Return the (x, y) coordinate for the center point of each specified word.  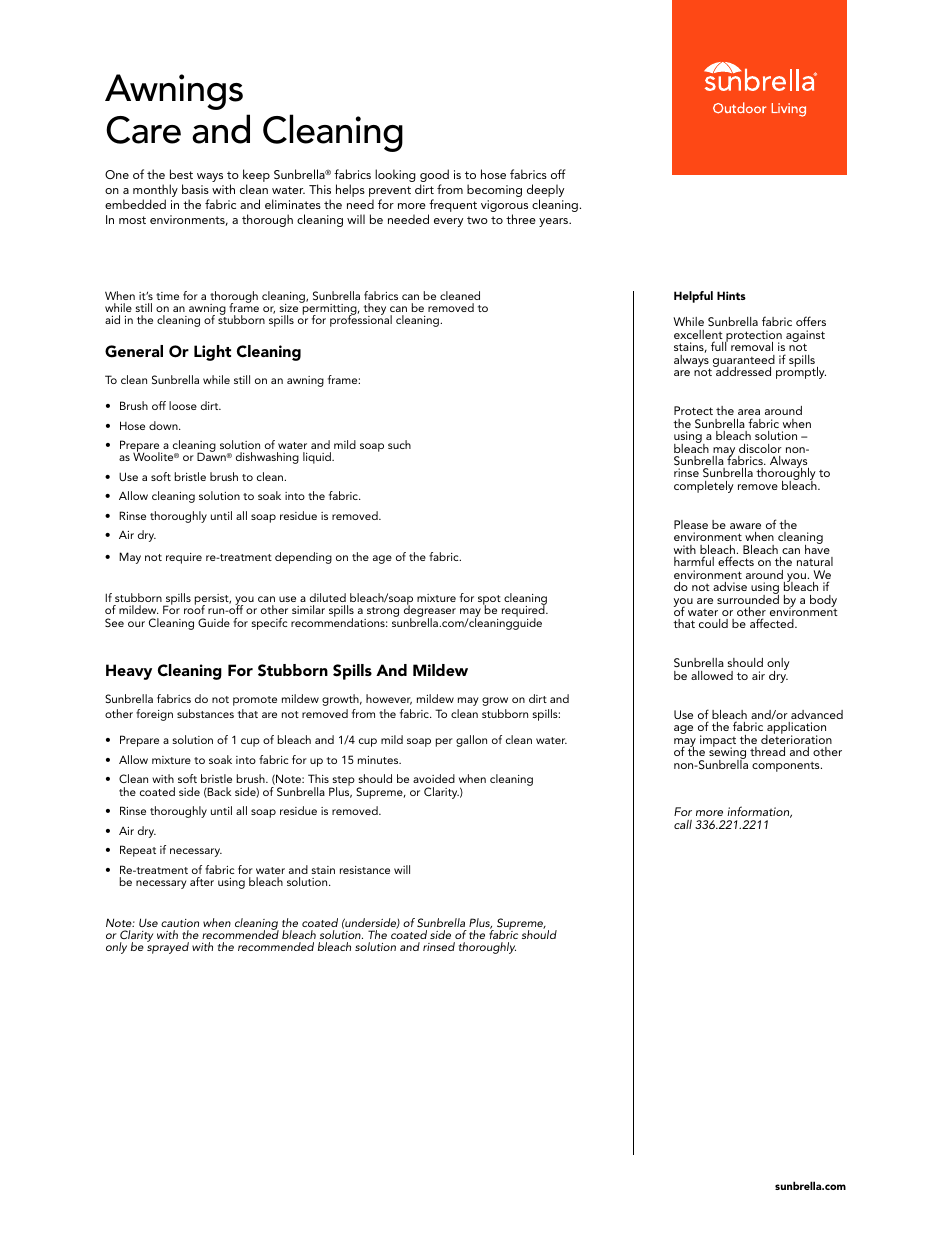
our (136, 624)
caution (180, 923)
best (181, 174)
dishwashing (267, 458)
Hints (731, 295)
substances (205, 713)
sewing (727, 754)
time (167, 296)
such (399, 444)
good (434, 177)
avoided (434, 778)
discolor (760, 448)
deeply (545, 192)
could (713, 623)
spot (489, 601)
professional (361, 320)
